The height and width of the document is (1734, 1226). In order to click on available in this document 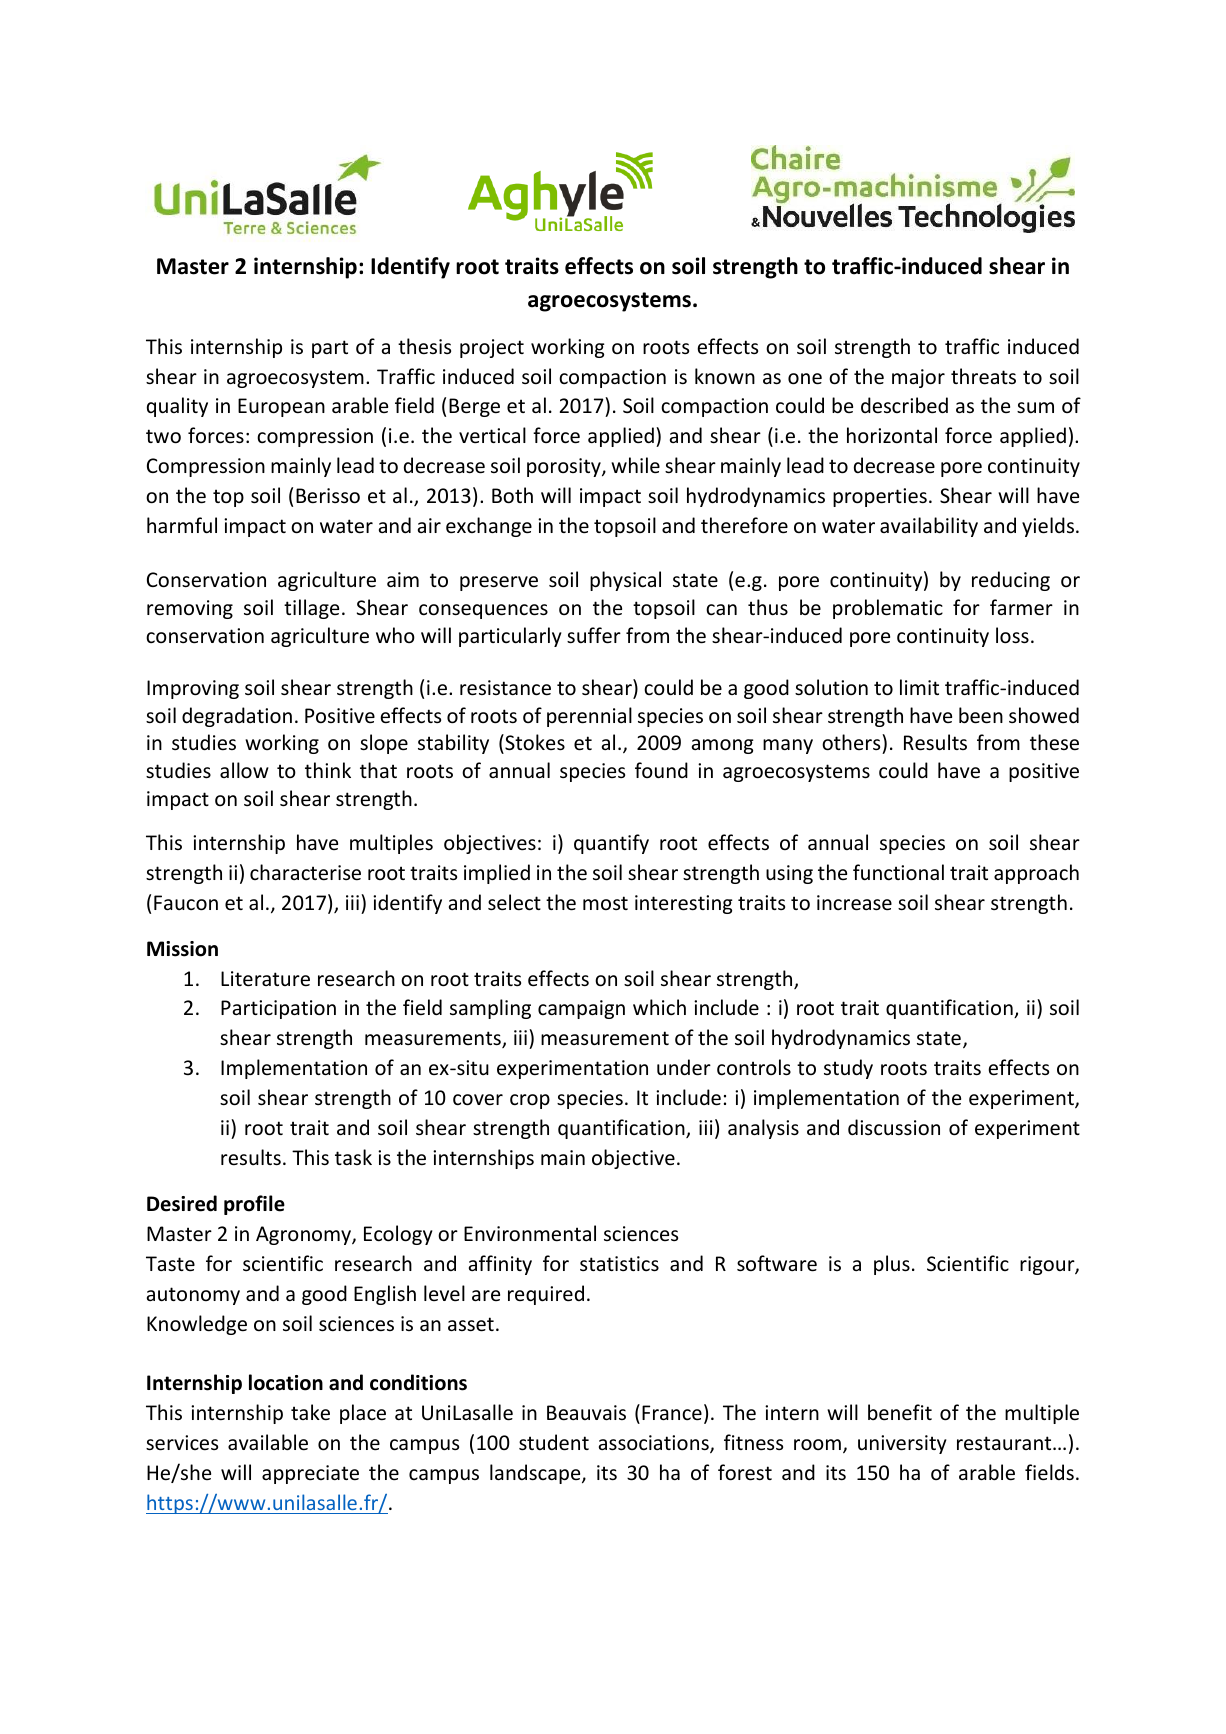, I will do `click(268, 1442)`.
